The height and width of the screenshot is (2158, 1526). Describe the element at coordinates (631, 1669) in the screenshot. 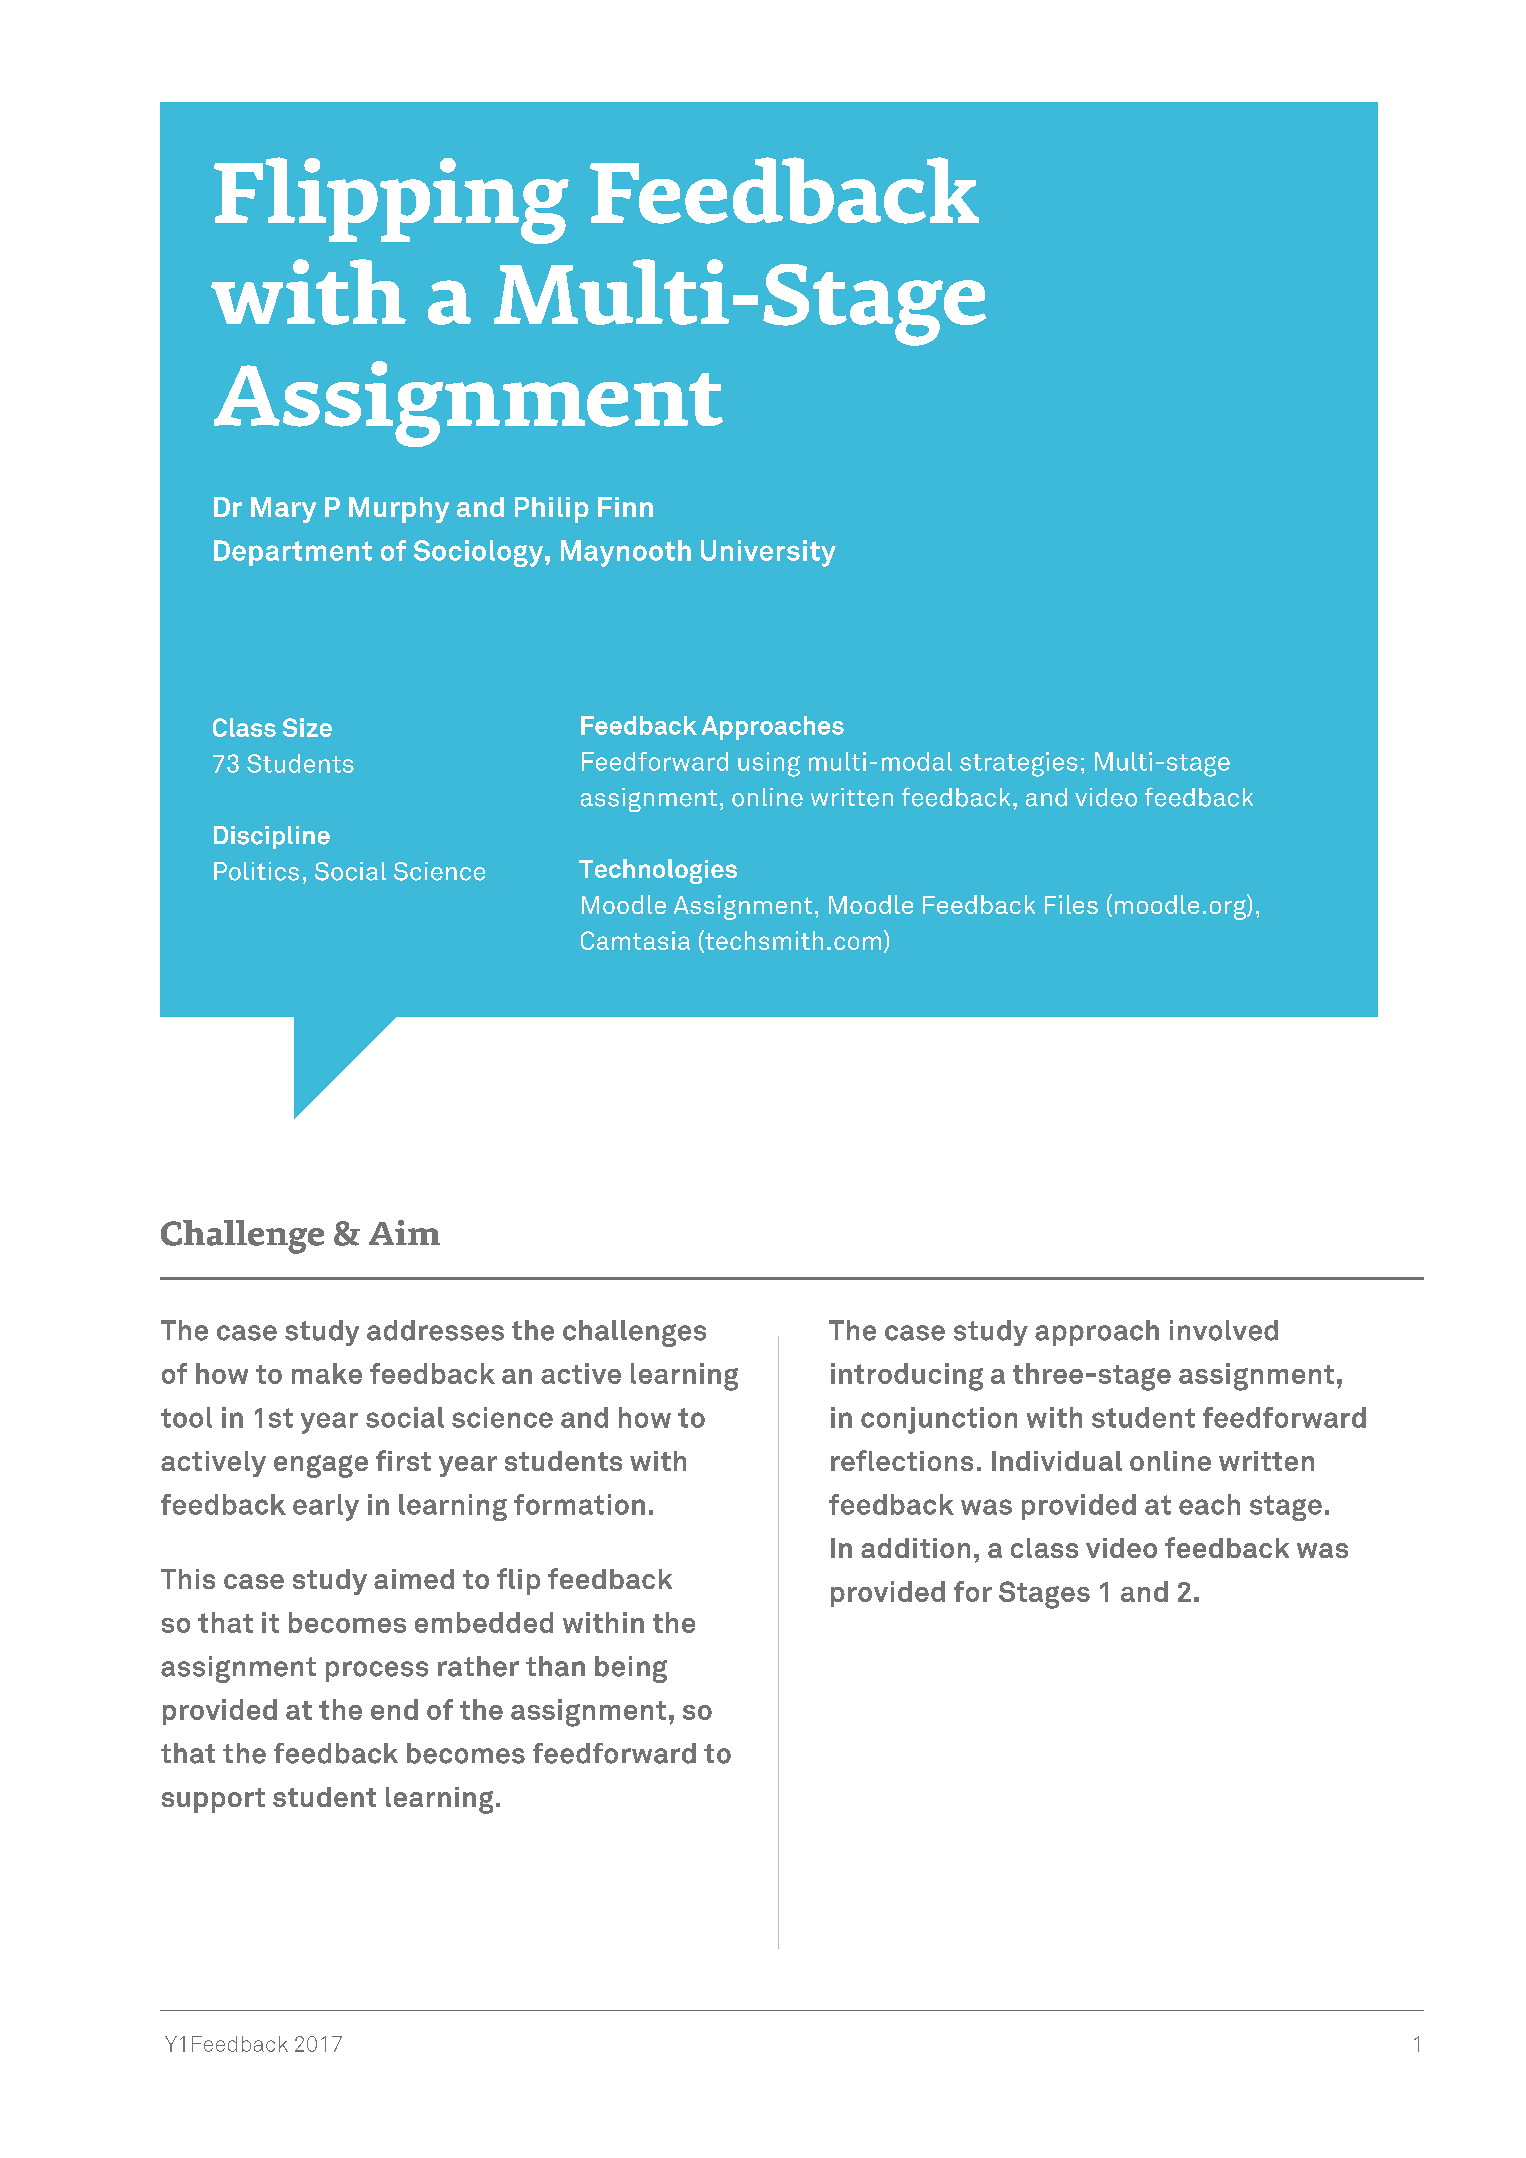

I see `being` at that location.
